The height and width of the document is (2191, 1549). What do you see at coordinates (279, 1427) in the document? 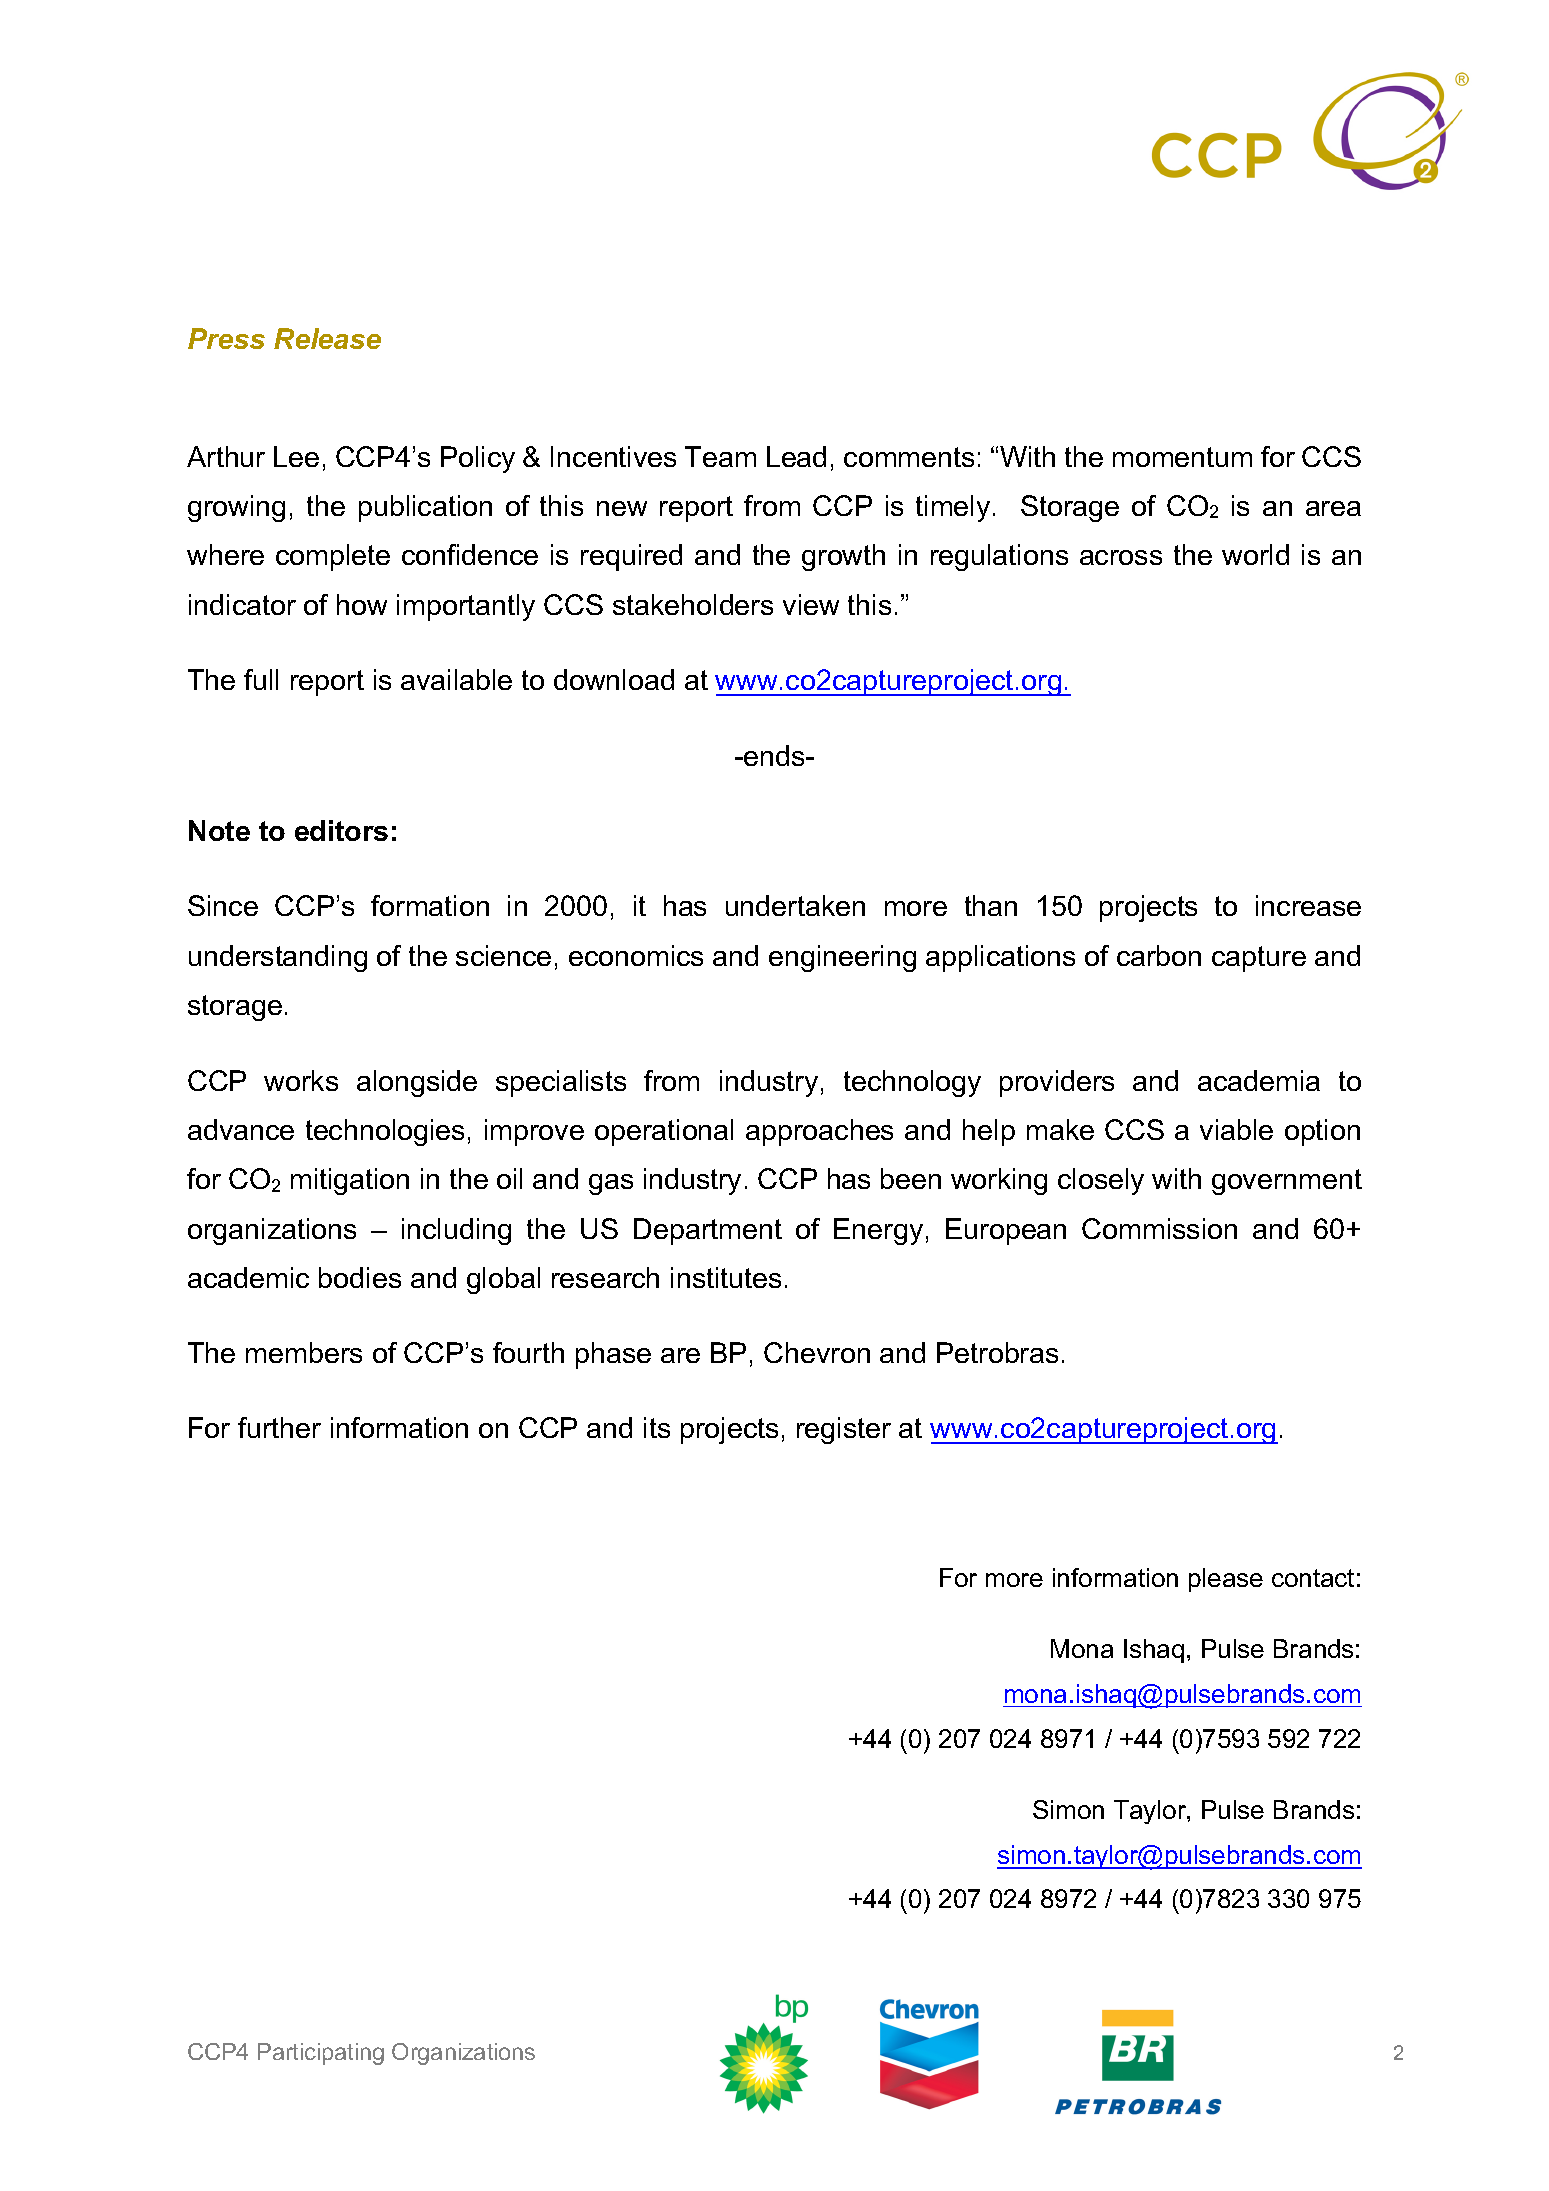
I see `further` at bounding box center [279, 1427].
